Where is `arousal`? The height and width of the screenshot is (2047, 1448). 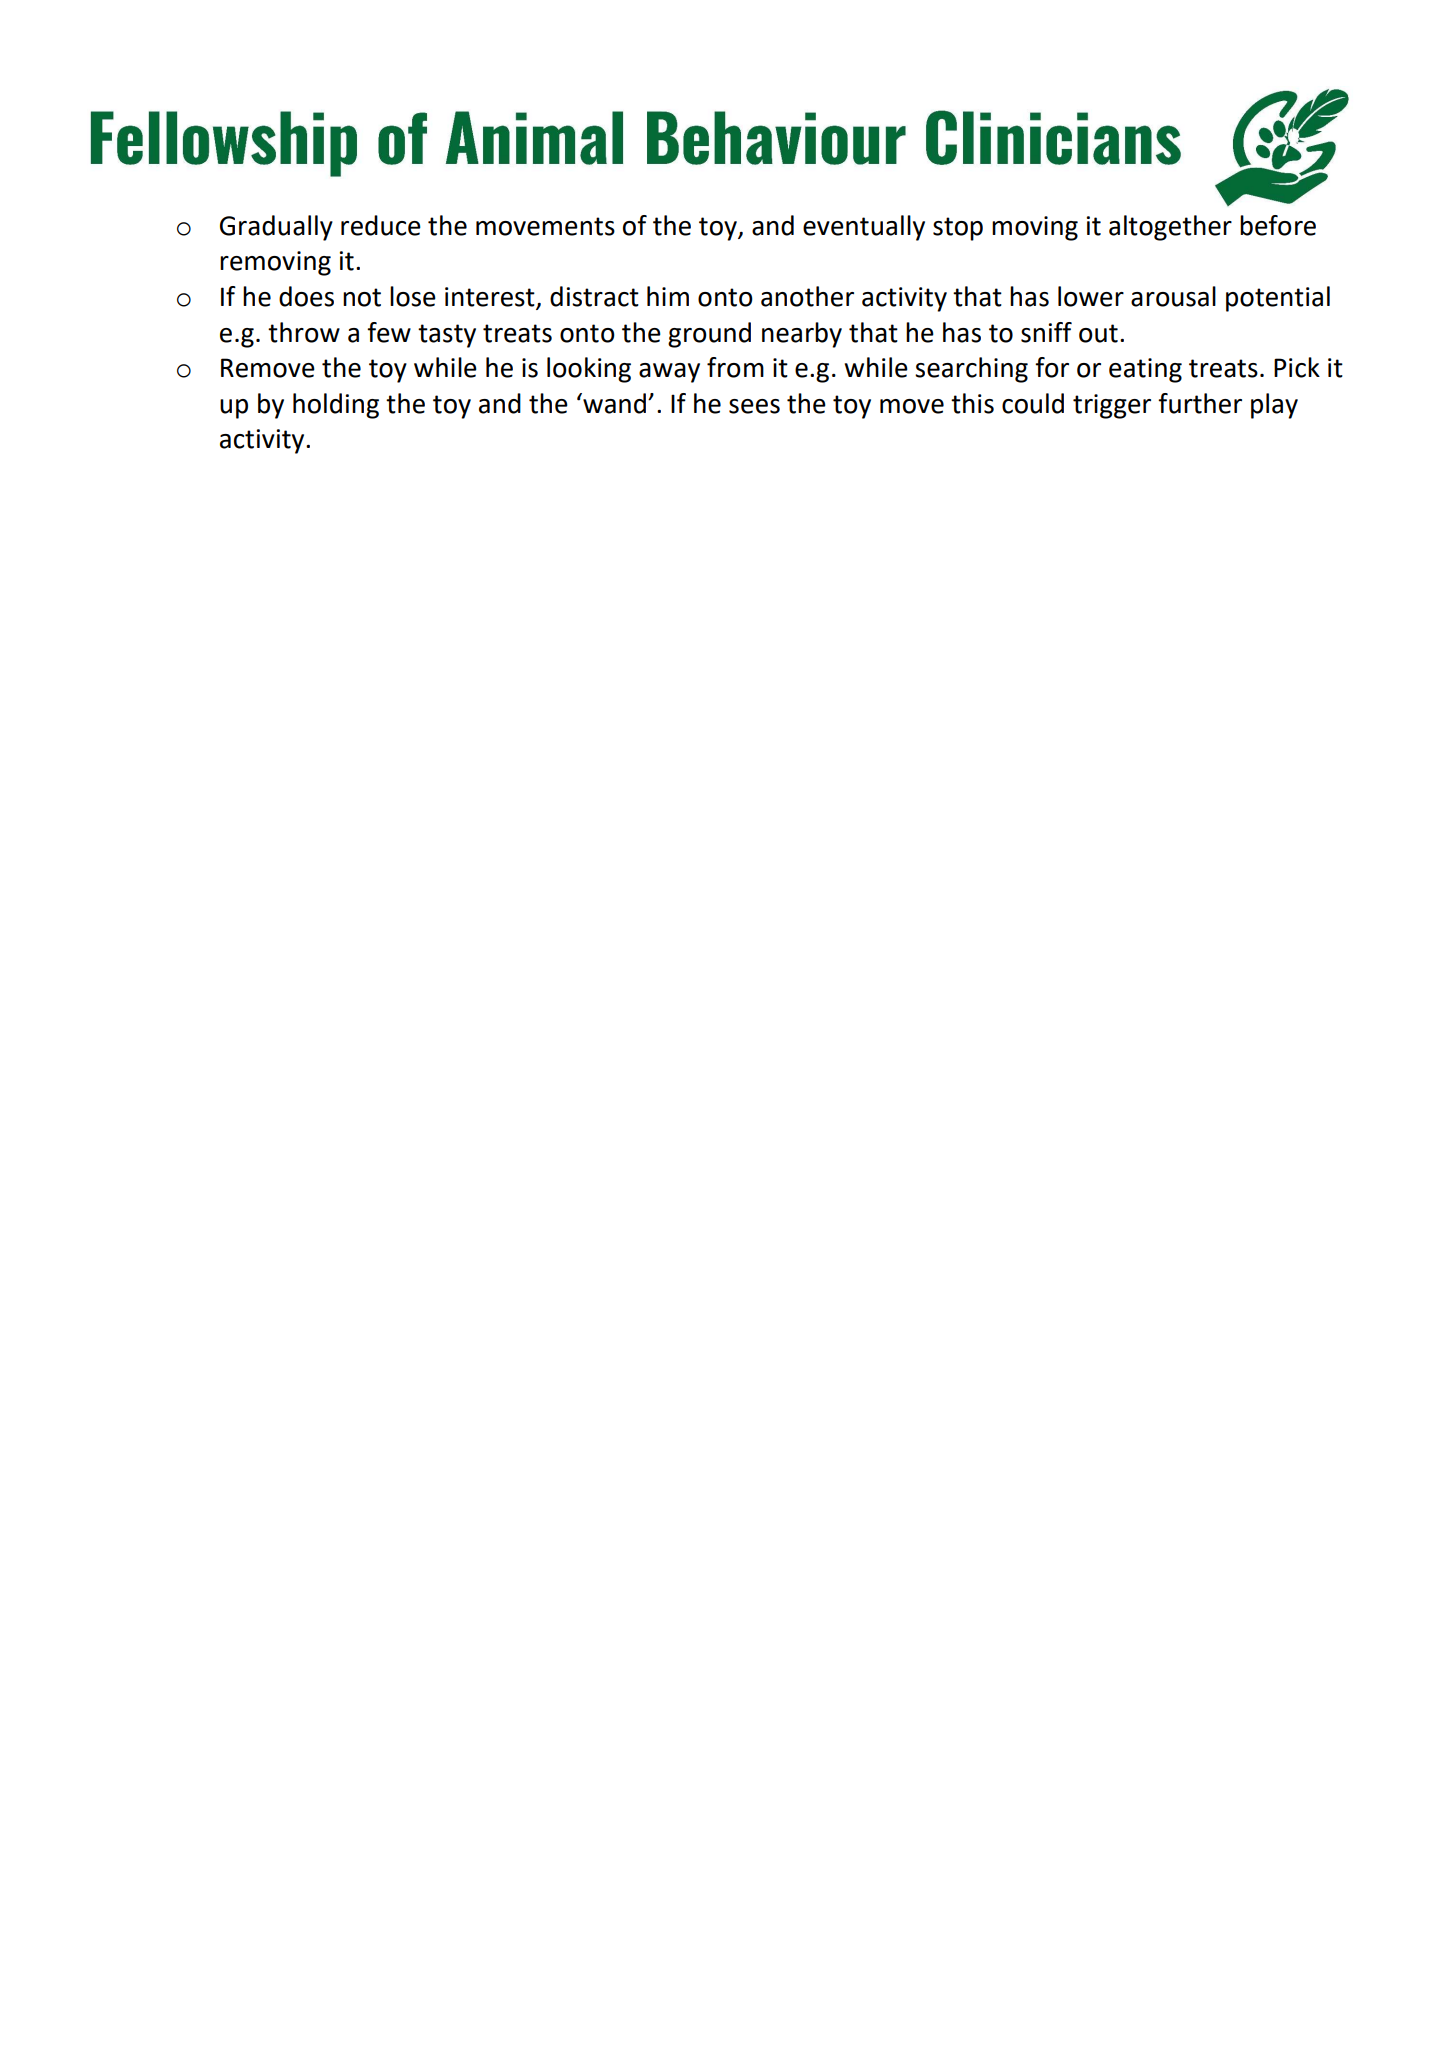 arousal is located at coordinates (1173, 296).
